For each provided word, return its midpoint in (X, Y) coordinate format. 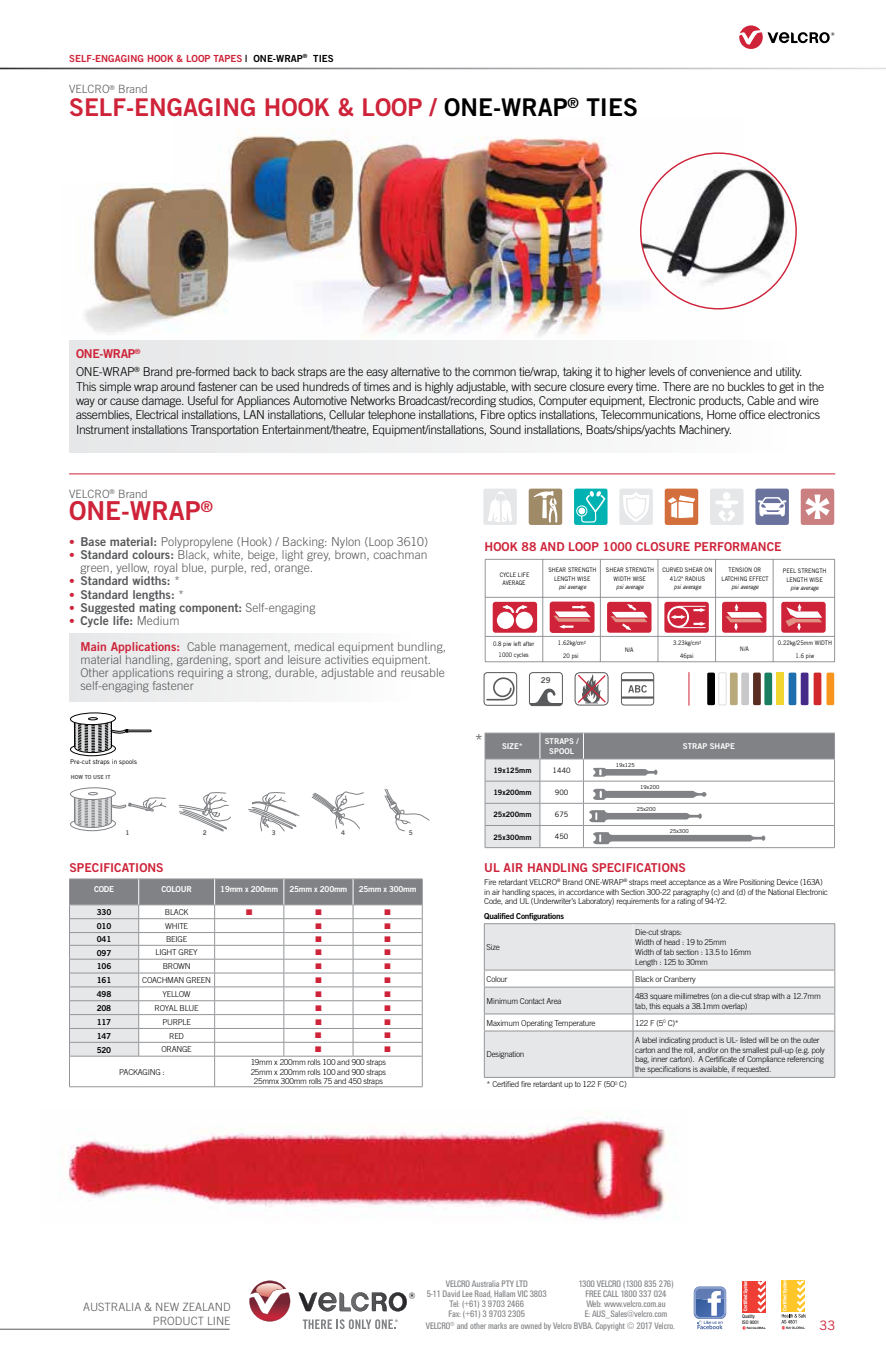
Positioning (757, 883)
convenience (720, 371)
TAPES (227, 58)
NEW (167, 1307)
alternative (415, 371)
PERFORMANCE (738, 546)
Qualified (499, 916)
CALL (610, 1293)
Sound (505, 429)
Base (93, 541)
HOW (77, 777)
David (451, 1293)
